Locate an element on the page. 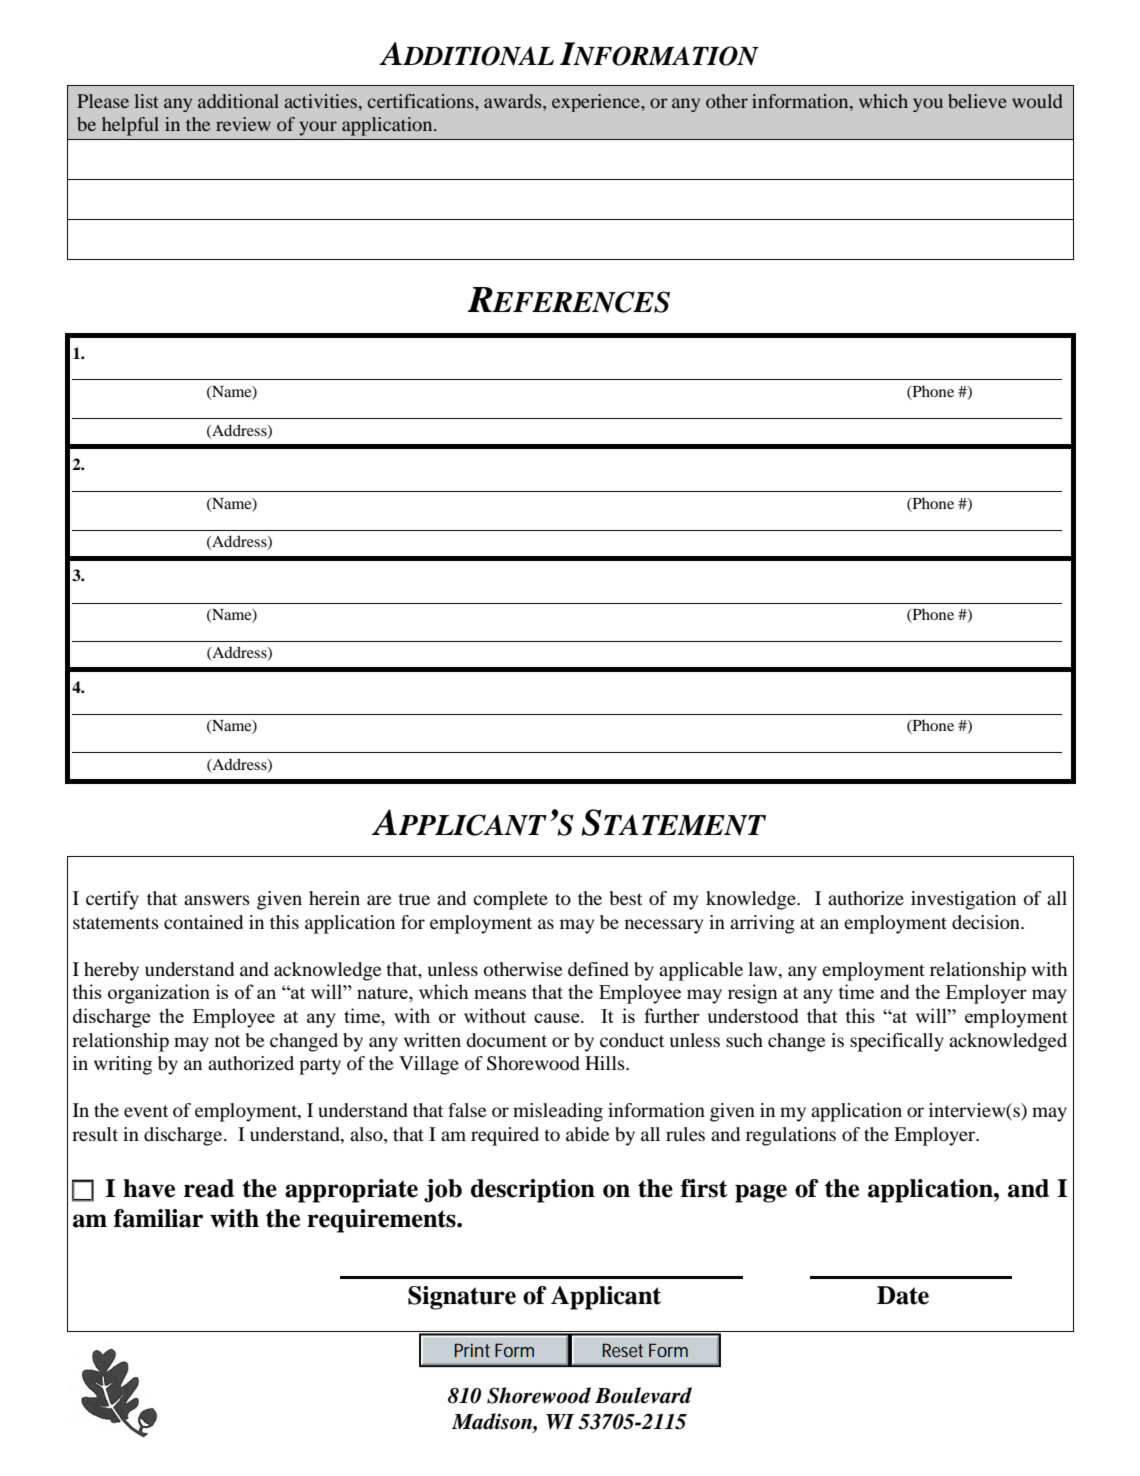 The image size is (1140, 1476). best is located at coordinates (626, 898).
